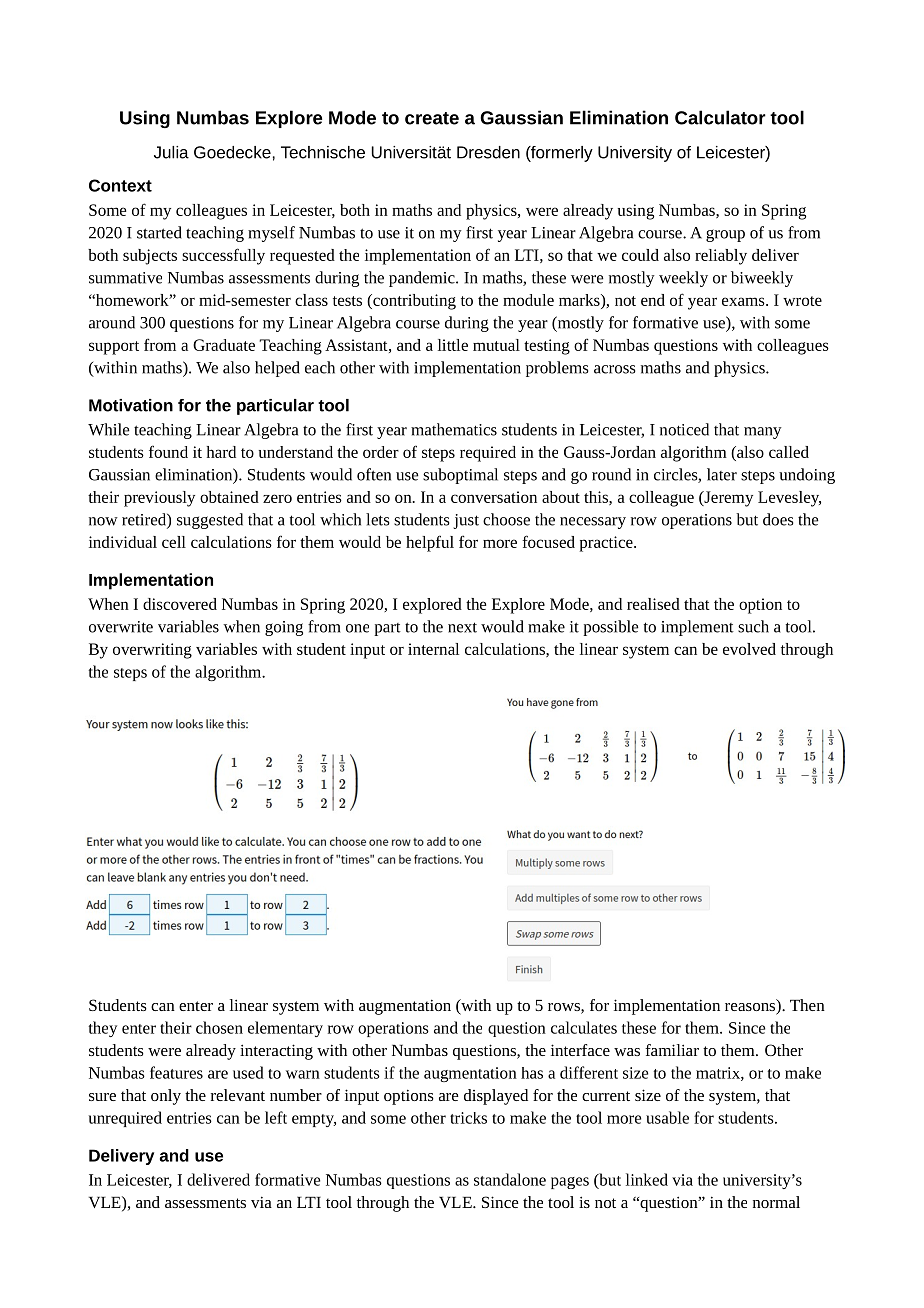 This image has width=924, height=1308. I want to click on reasons, so click(751, 1007).
